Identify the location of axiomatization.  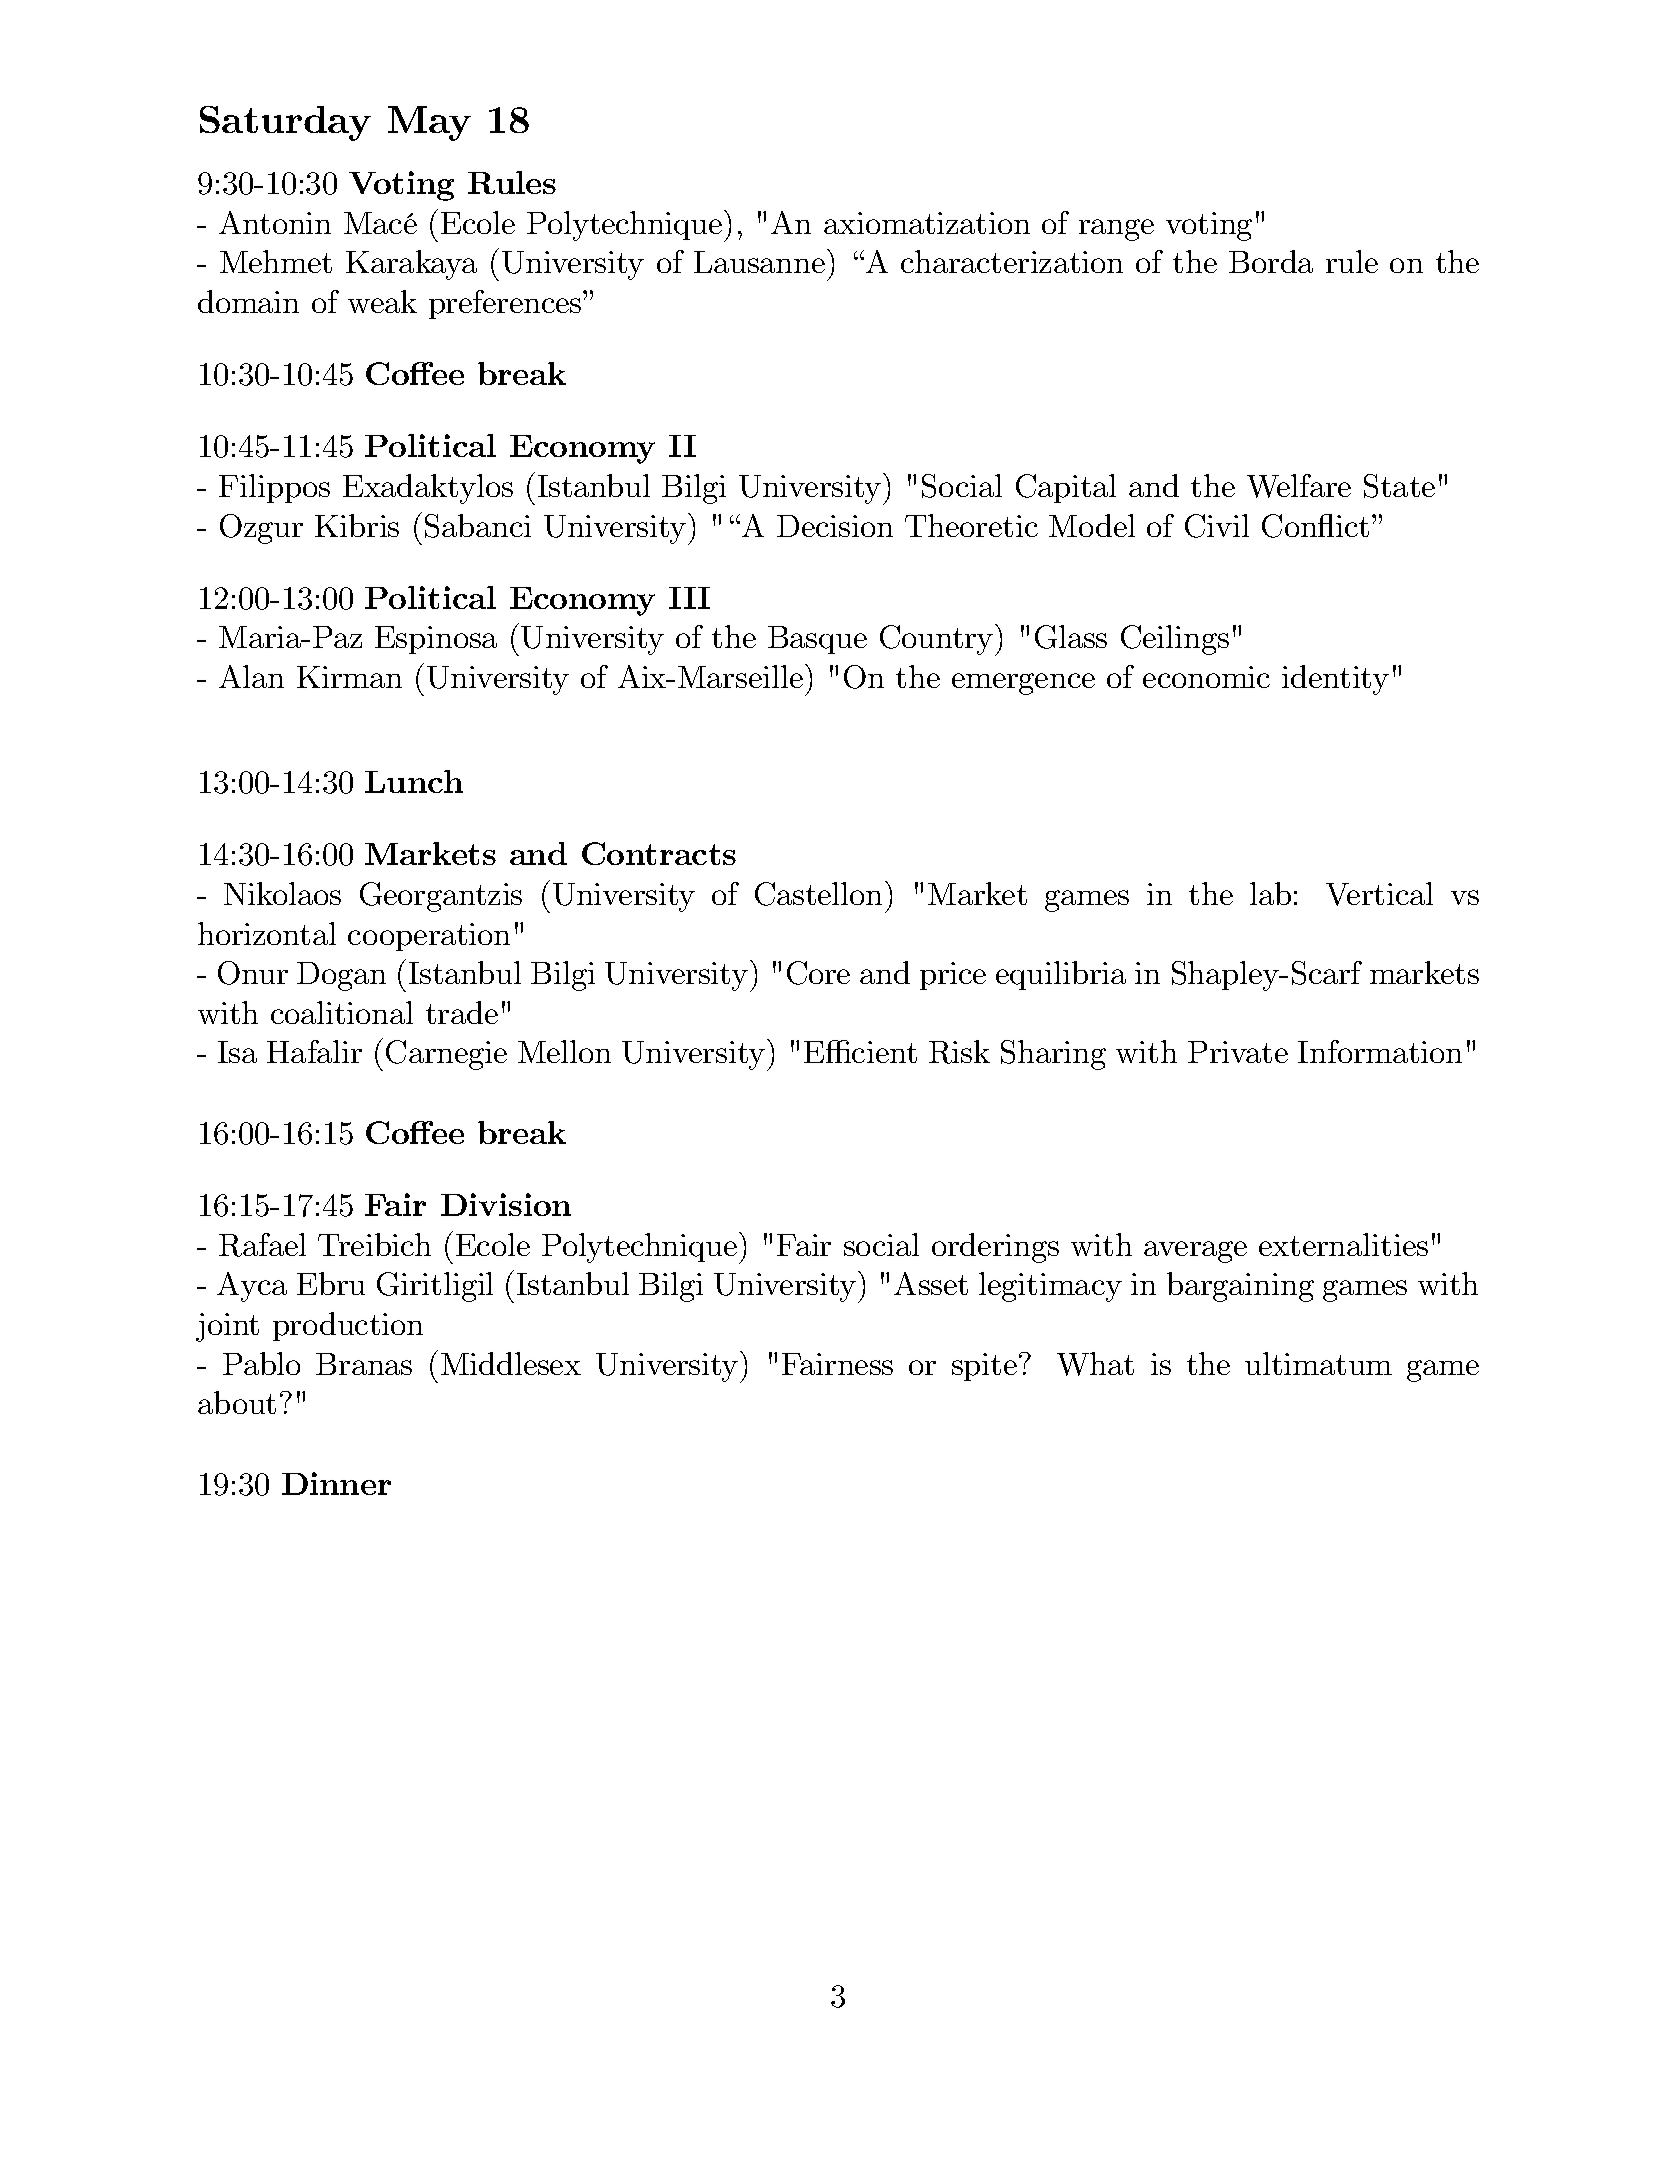
(927, 223).
